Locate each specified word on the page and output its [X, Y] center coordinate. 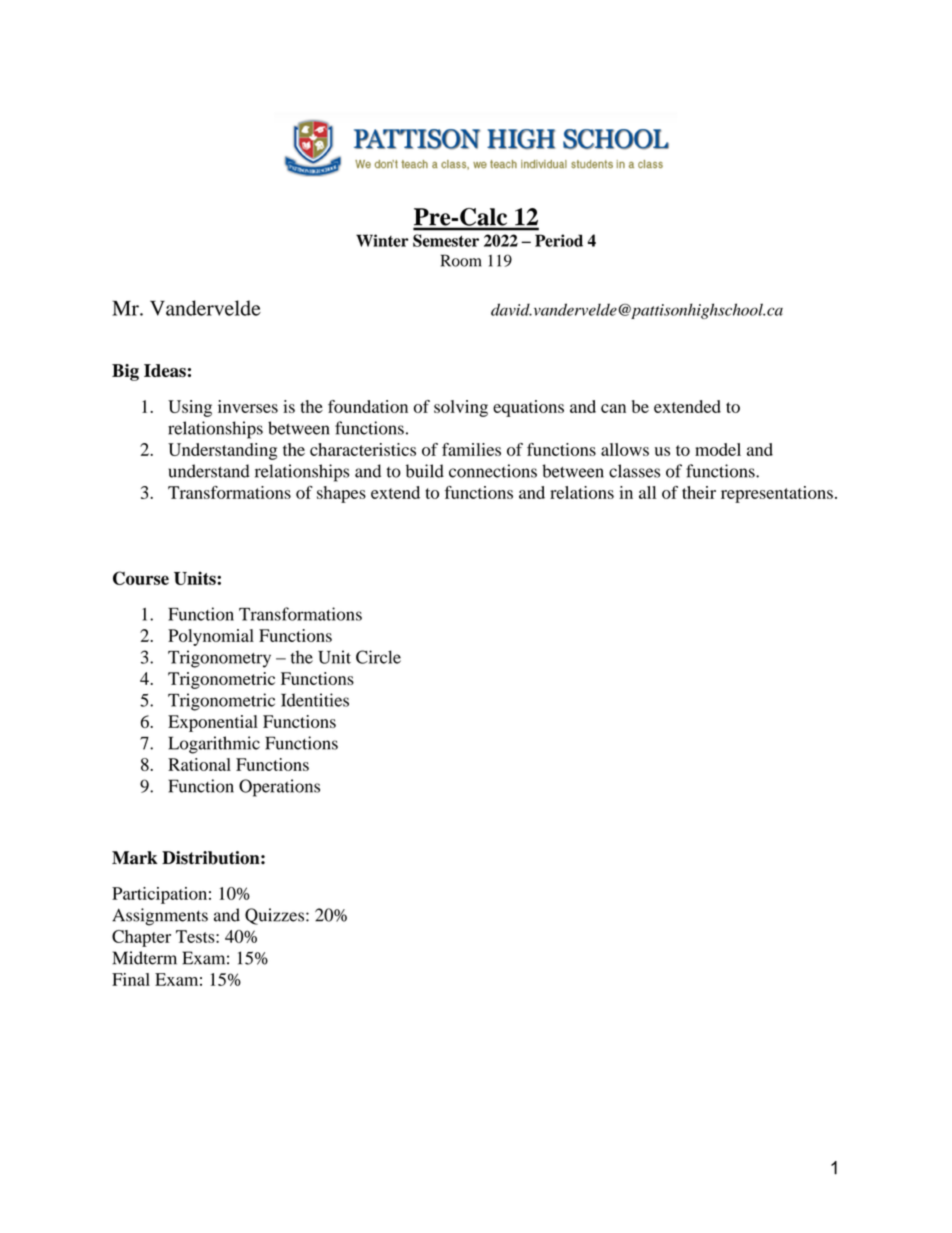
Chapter [141, 938]
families [471, 449]
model [718, 449]
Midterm [144, 958]
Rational [199, 764]
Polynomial [211, 637]
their [699, 492]
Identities [315, 700]
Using [190, 408]
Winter [382, 240]
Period [559, 240]
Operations [279, 788]
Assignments [160, 917]
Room [461, 260]
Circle [378, 657]
